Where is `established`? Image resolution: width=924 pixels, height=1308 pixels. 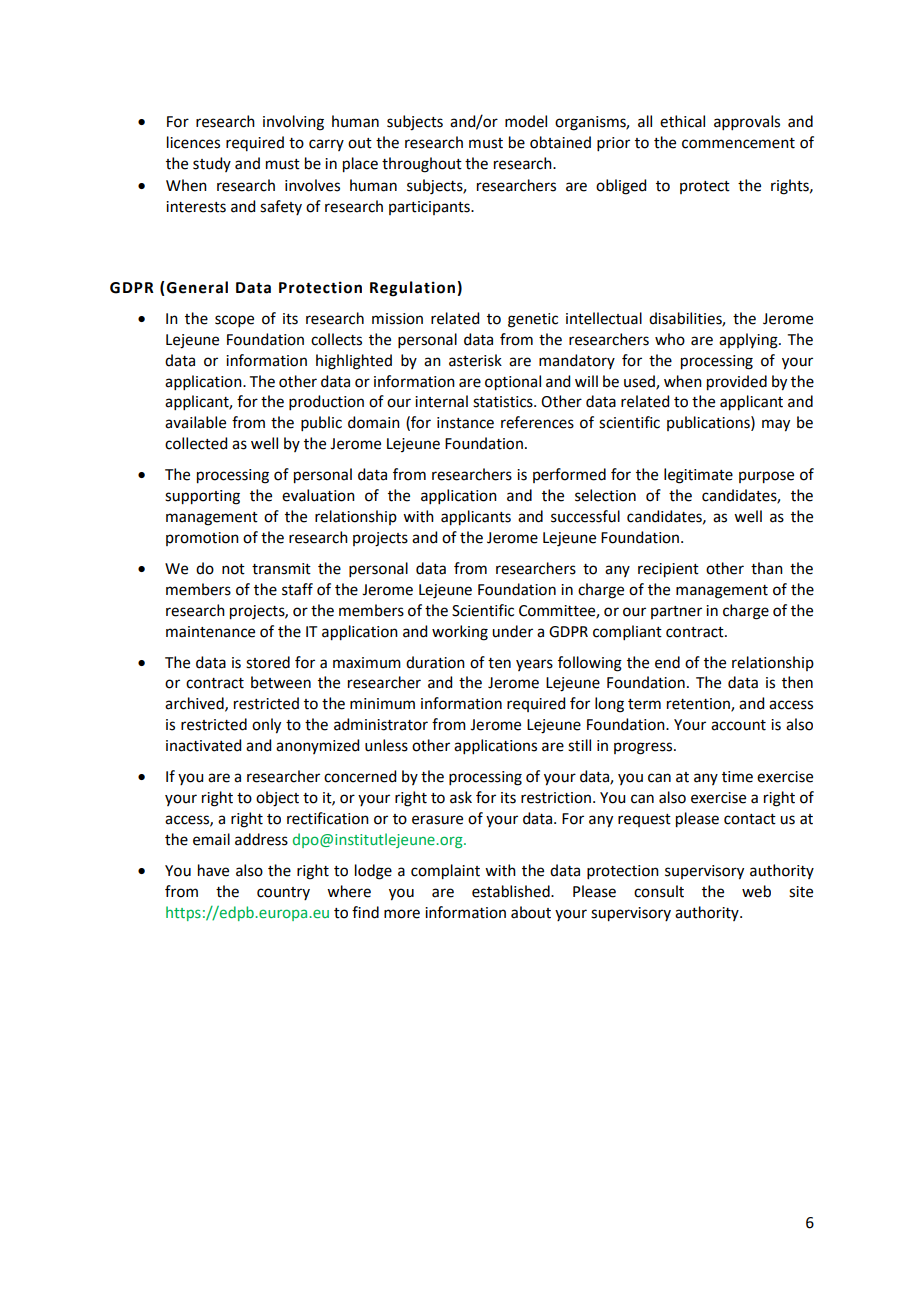 established is located at coordinates (512, 891).
